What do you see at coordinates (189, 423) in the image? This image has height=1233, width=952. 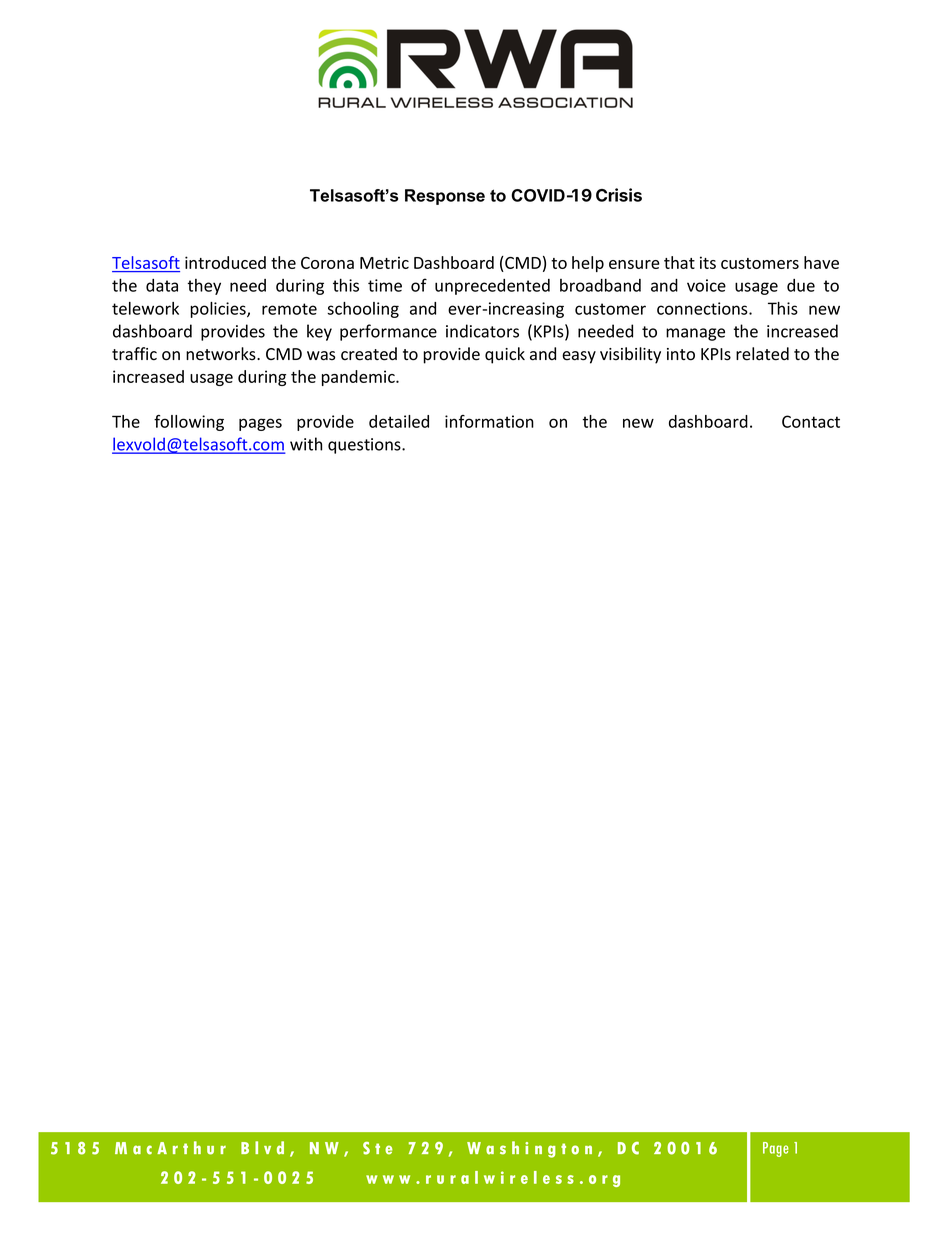 I see `following` at bounding box center [189, 423].
